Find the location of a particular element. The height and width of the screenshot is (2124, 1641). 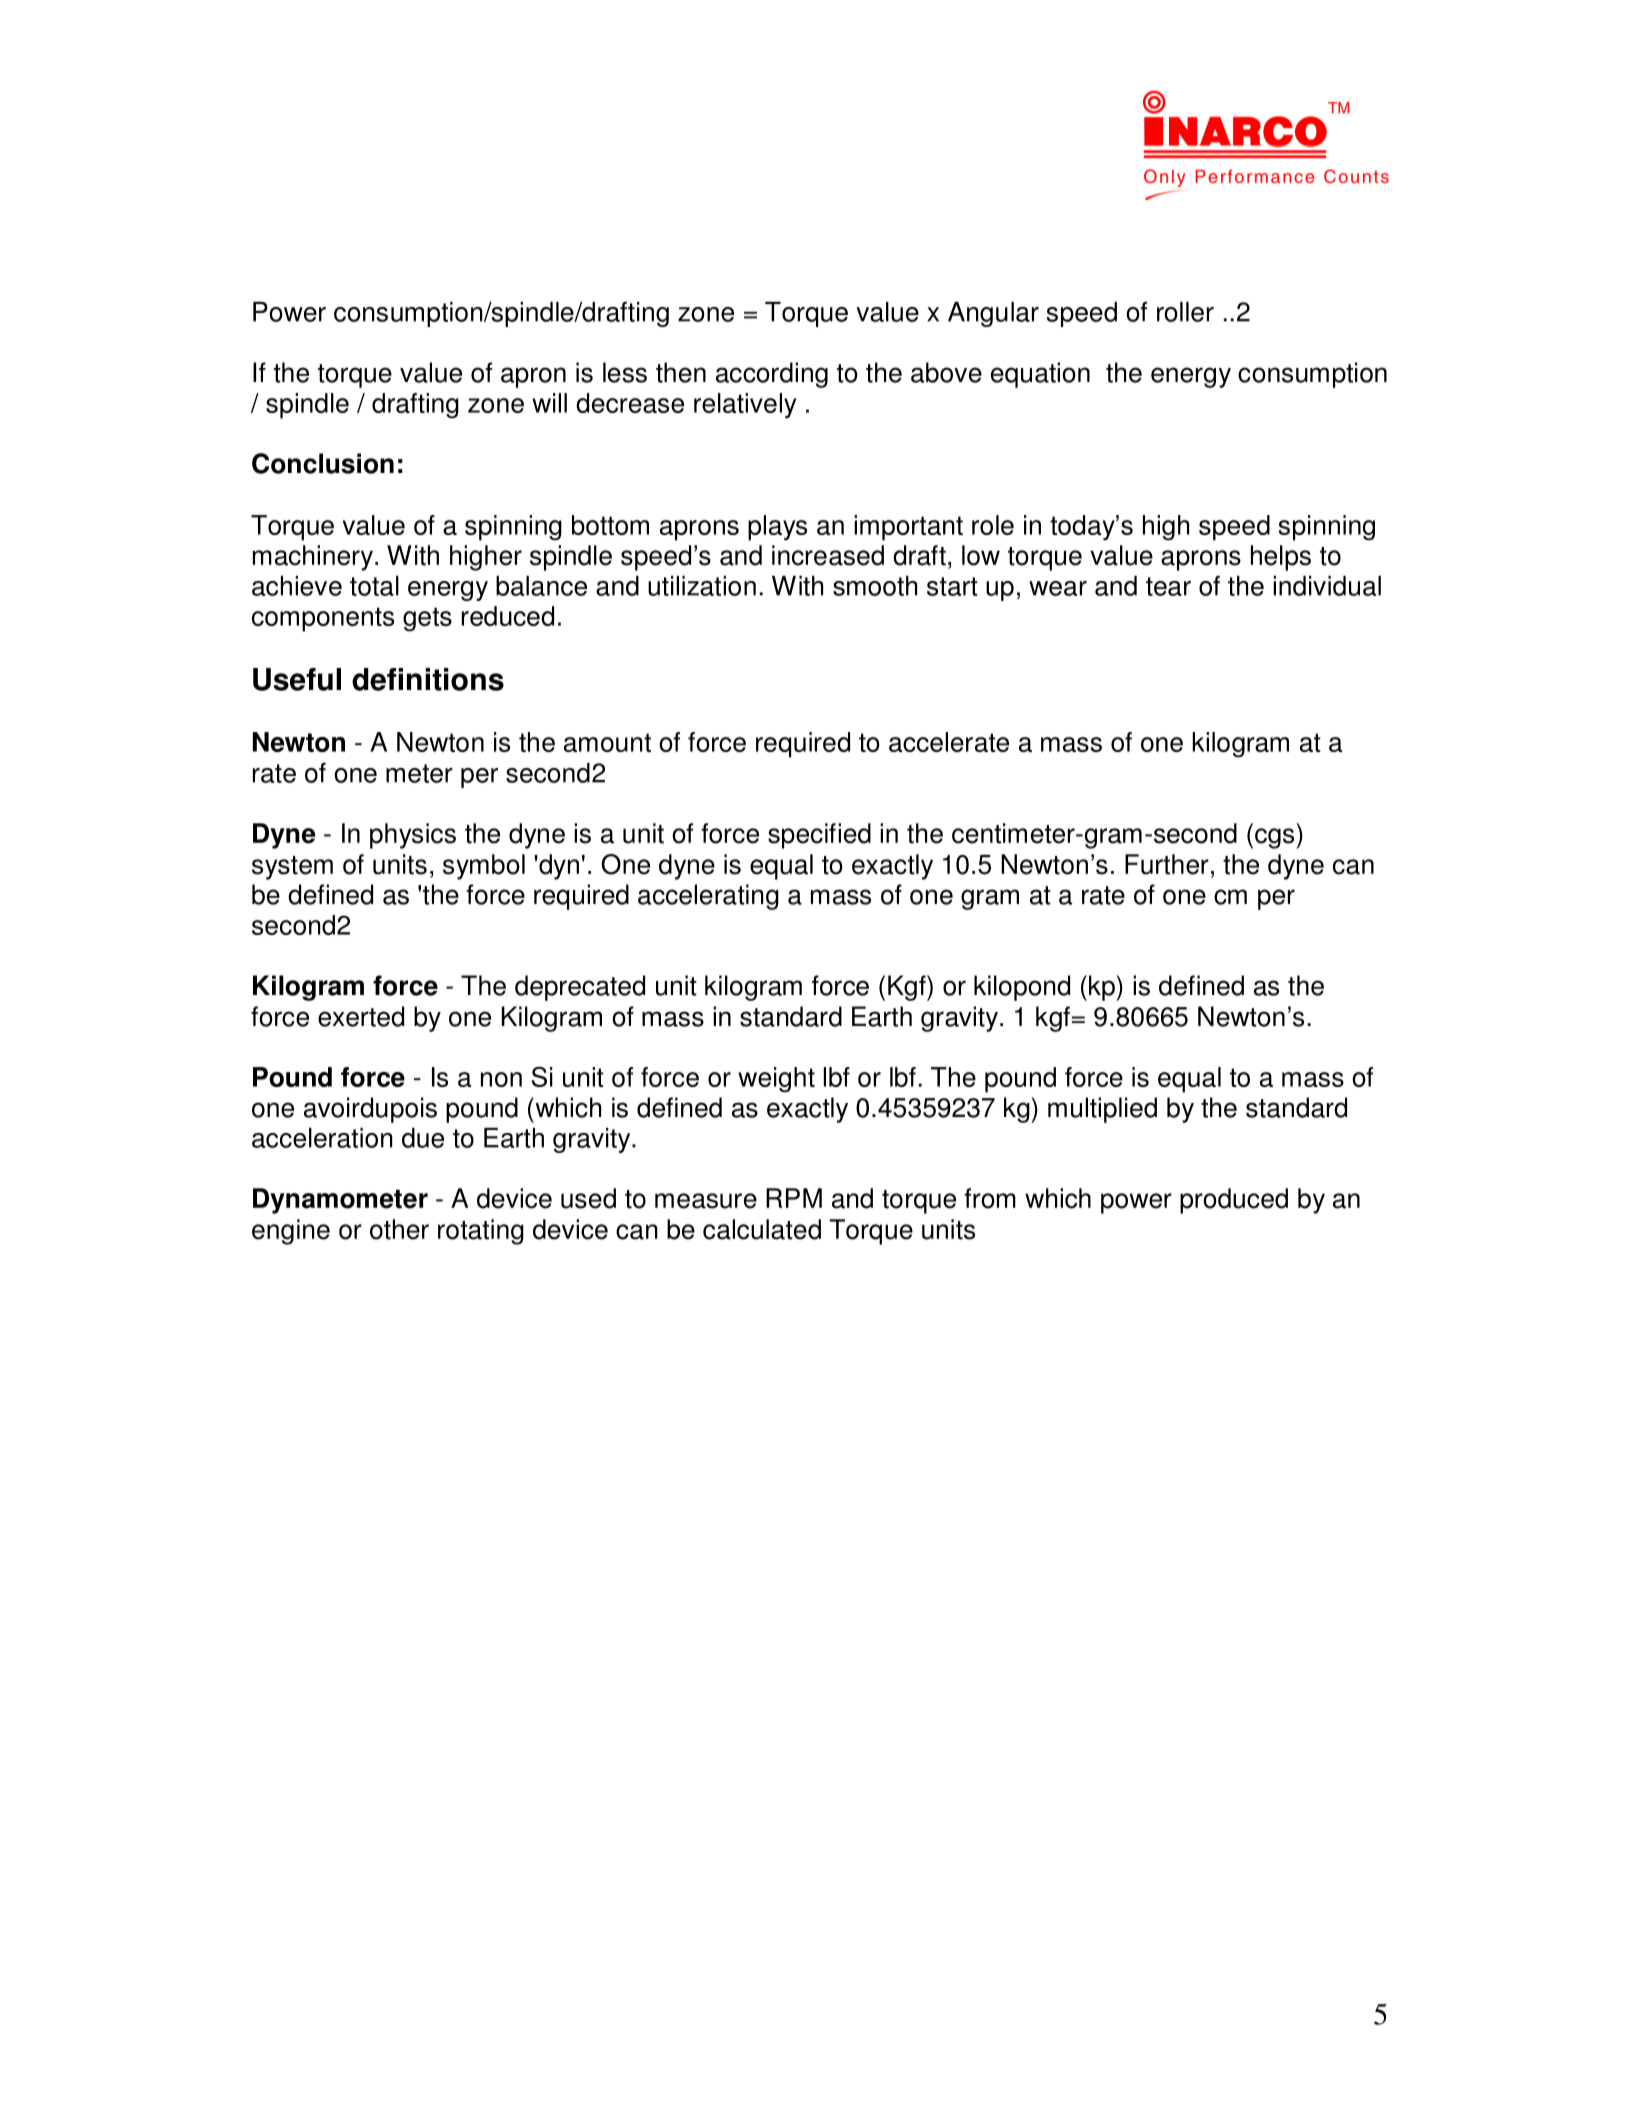

other is located at coordinates (399, 1229).
